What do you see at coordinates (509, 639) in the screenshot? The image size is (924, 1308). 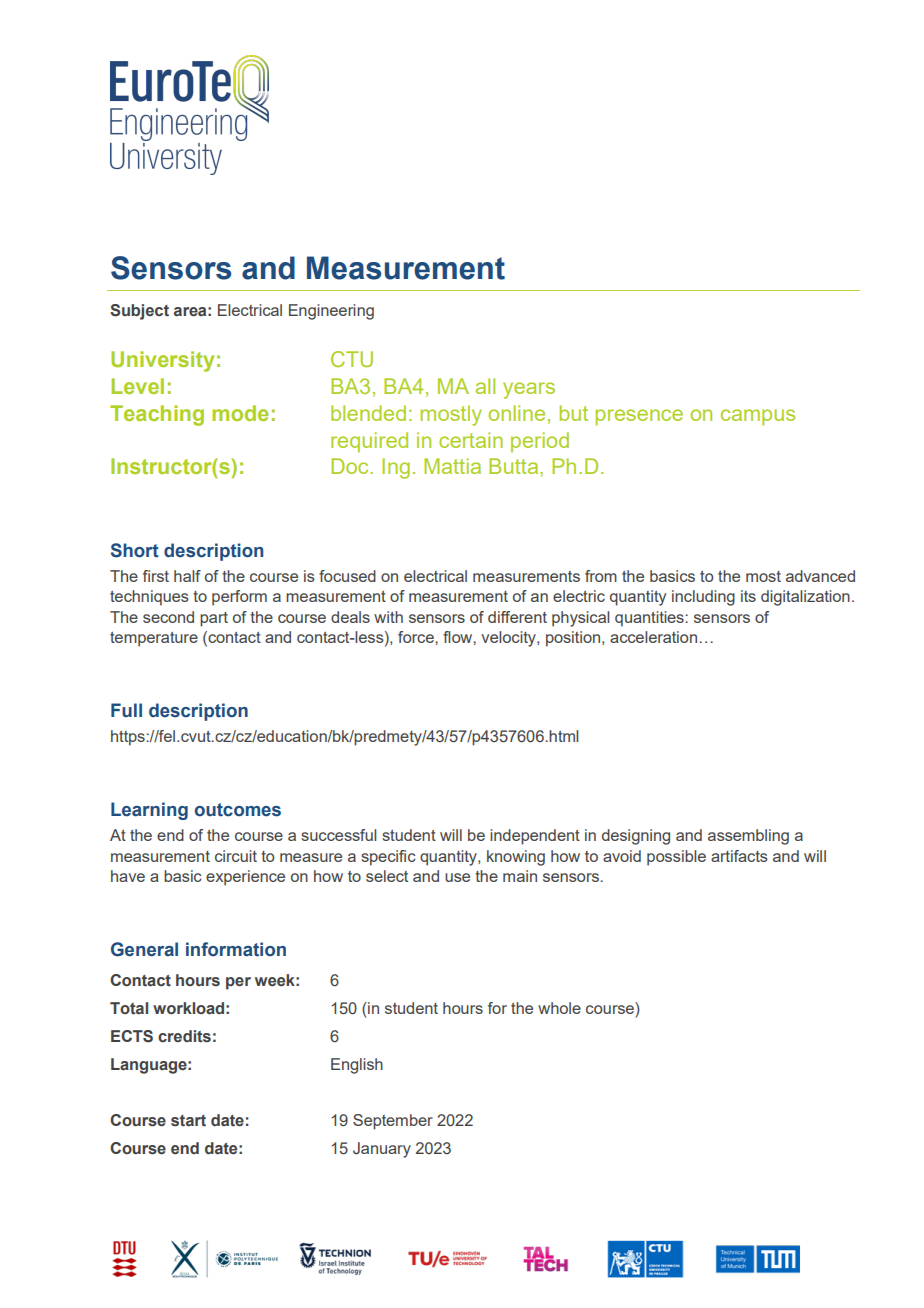 I see `velocity` at bounding box center [509, 639].
